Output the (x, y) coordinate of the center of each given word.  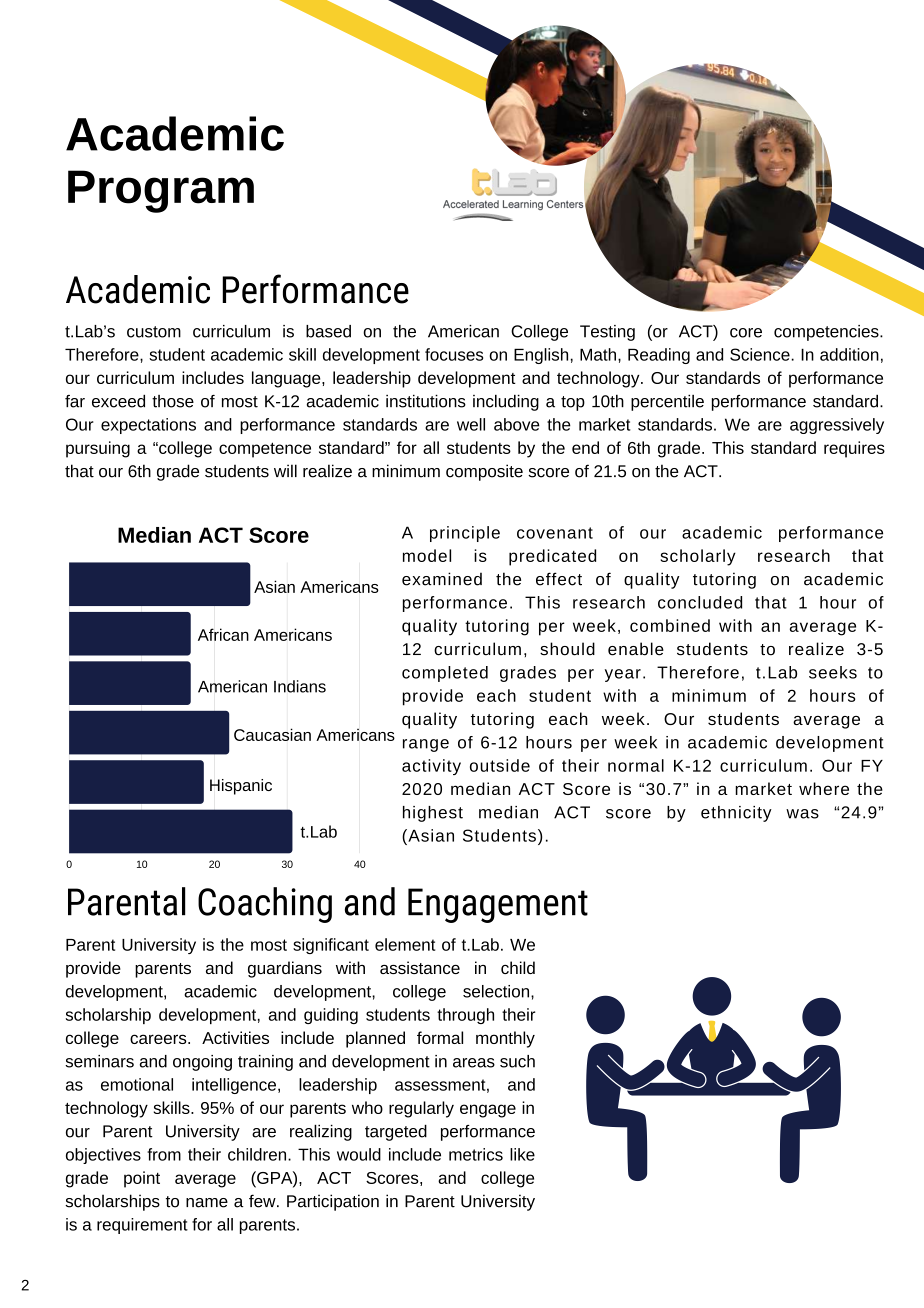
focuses (454, 354)
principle (465, 534)
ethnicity (736, 814)
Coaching (265, 905)
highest (433, 814)
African (223, 634)
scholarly (698, 557)
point (142, 1179)
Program (161, 191)
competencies (827, 333)
